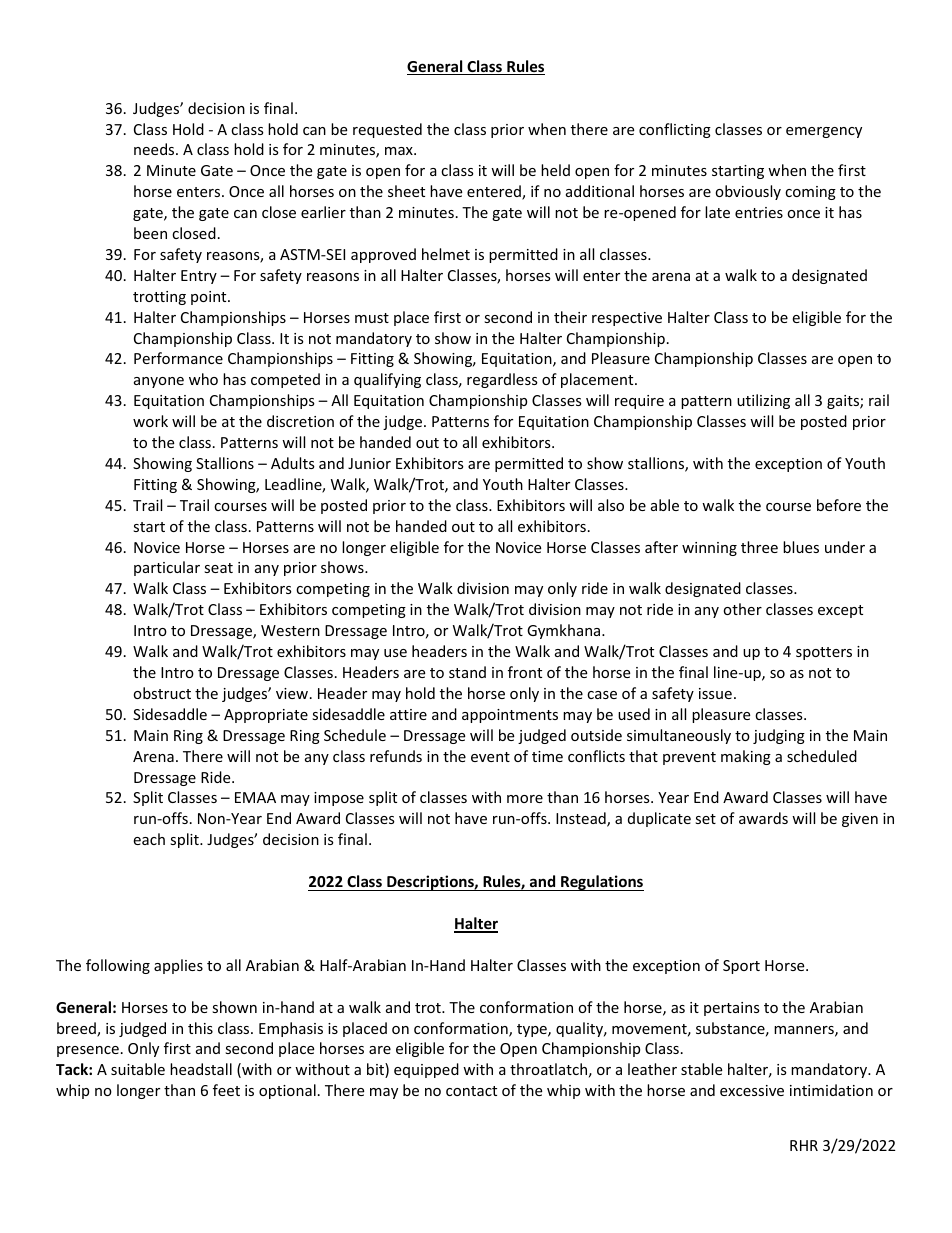  What do you see at coordinates (159, 382) in the screenshot?
I see `anyone` at bounding box center [159, 382].
